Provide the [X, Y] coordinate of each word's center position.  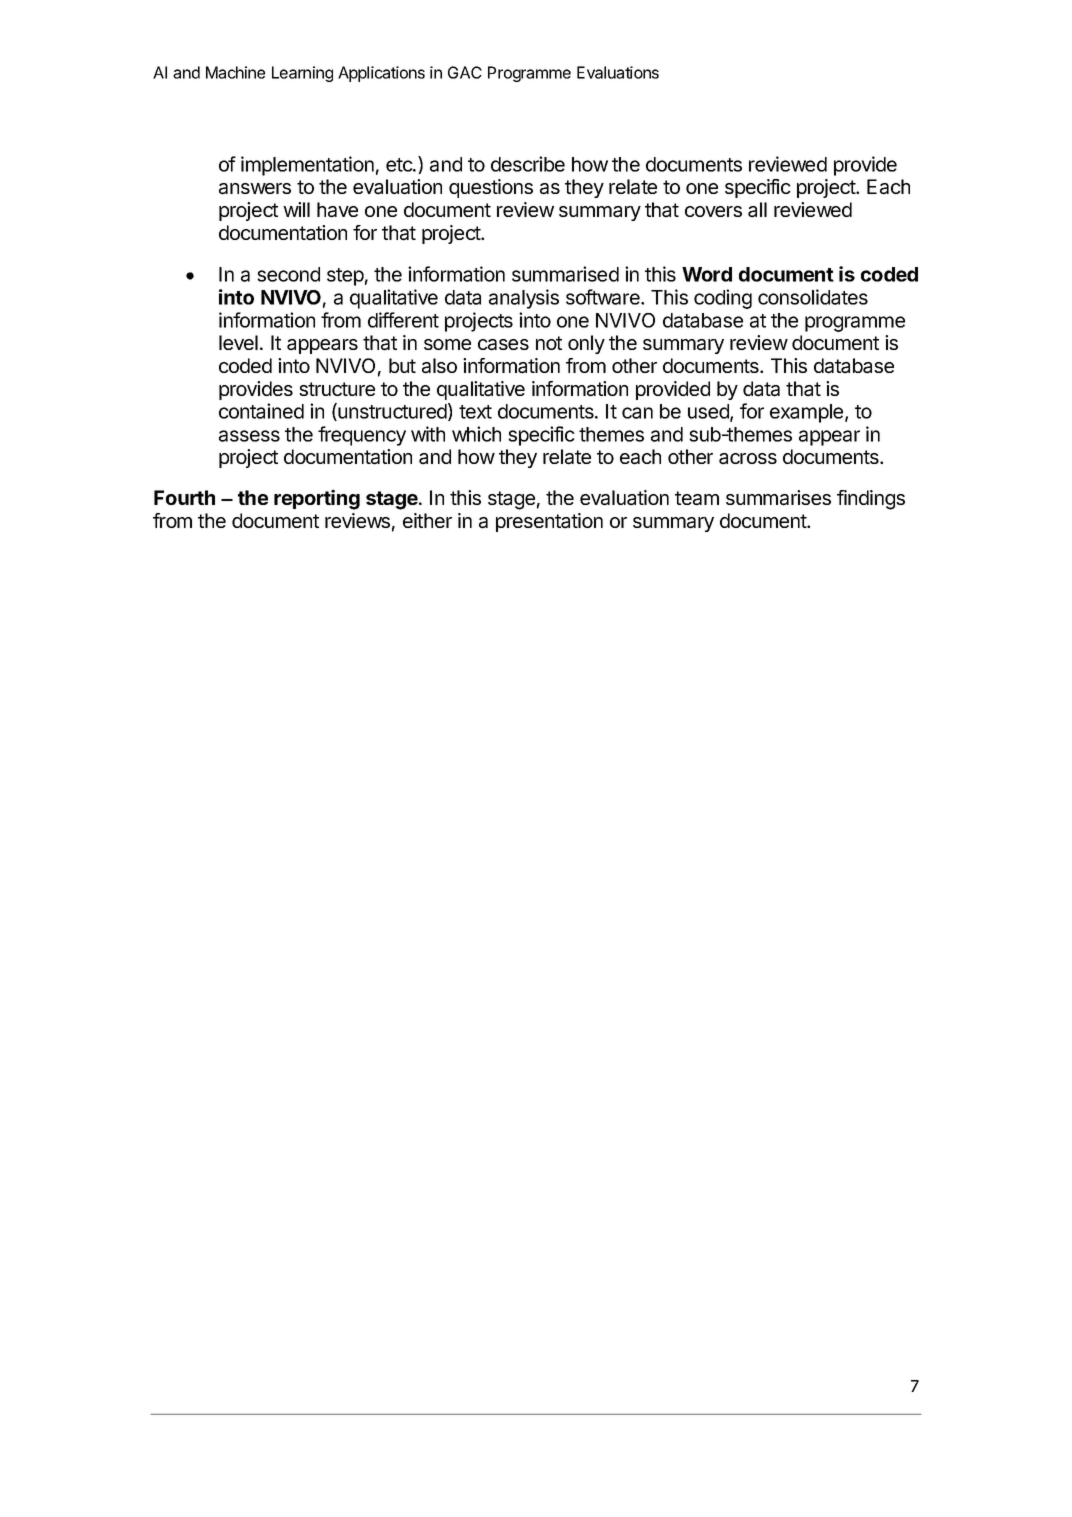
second [288, 274]
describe [528, 164]
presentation [549, 522]
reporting [317, 499]
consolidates [813, 297]
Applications [381, 74]
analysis [524, 299]
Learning [302, 74]
